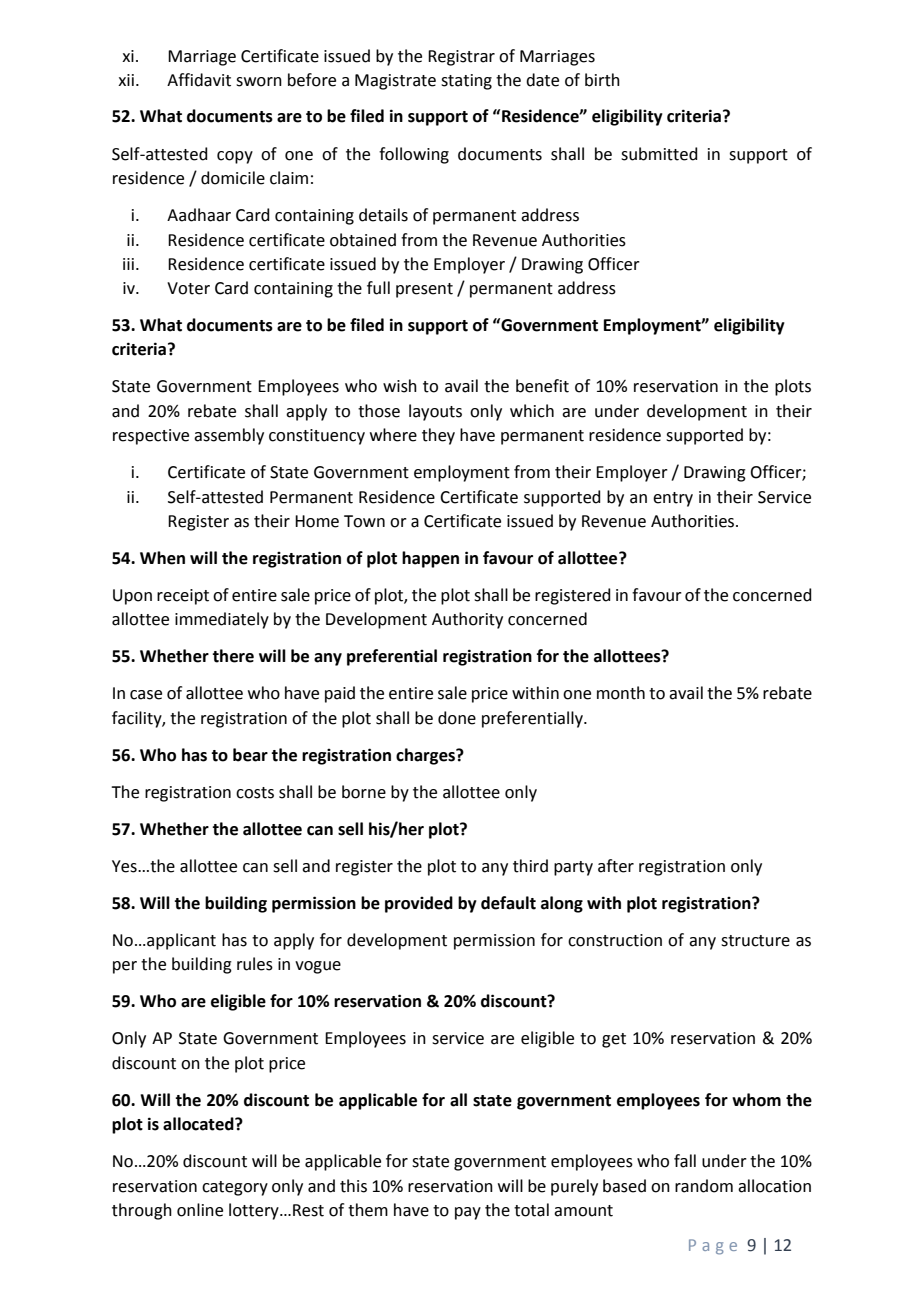  Describe the element at coordinates (659, 154) in the image. I see `submitted` at that location.
